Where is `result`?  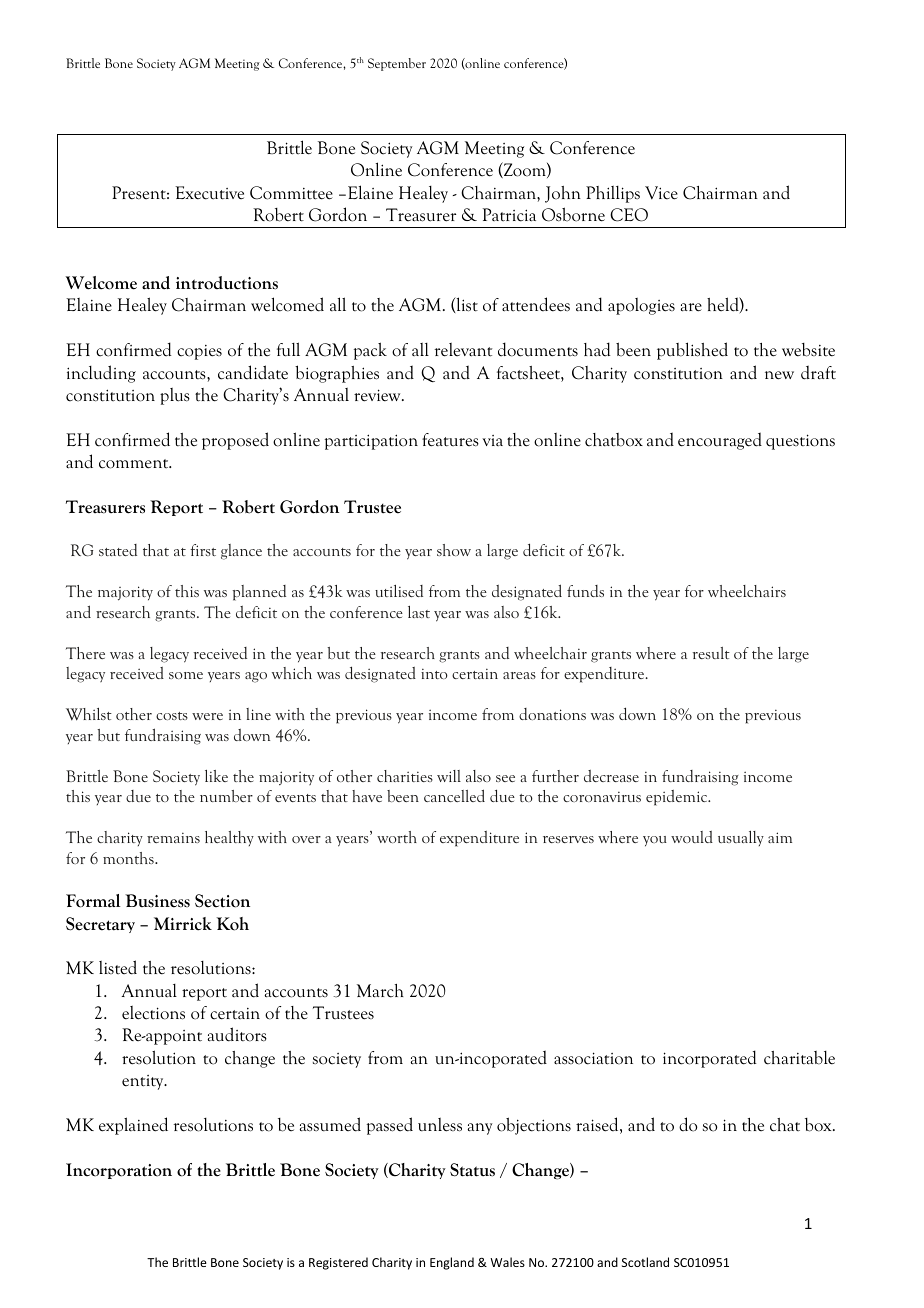
result is located at coordinates (711, 653).
